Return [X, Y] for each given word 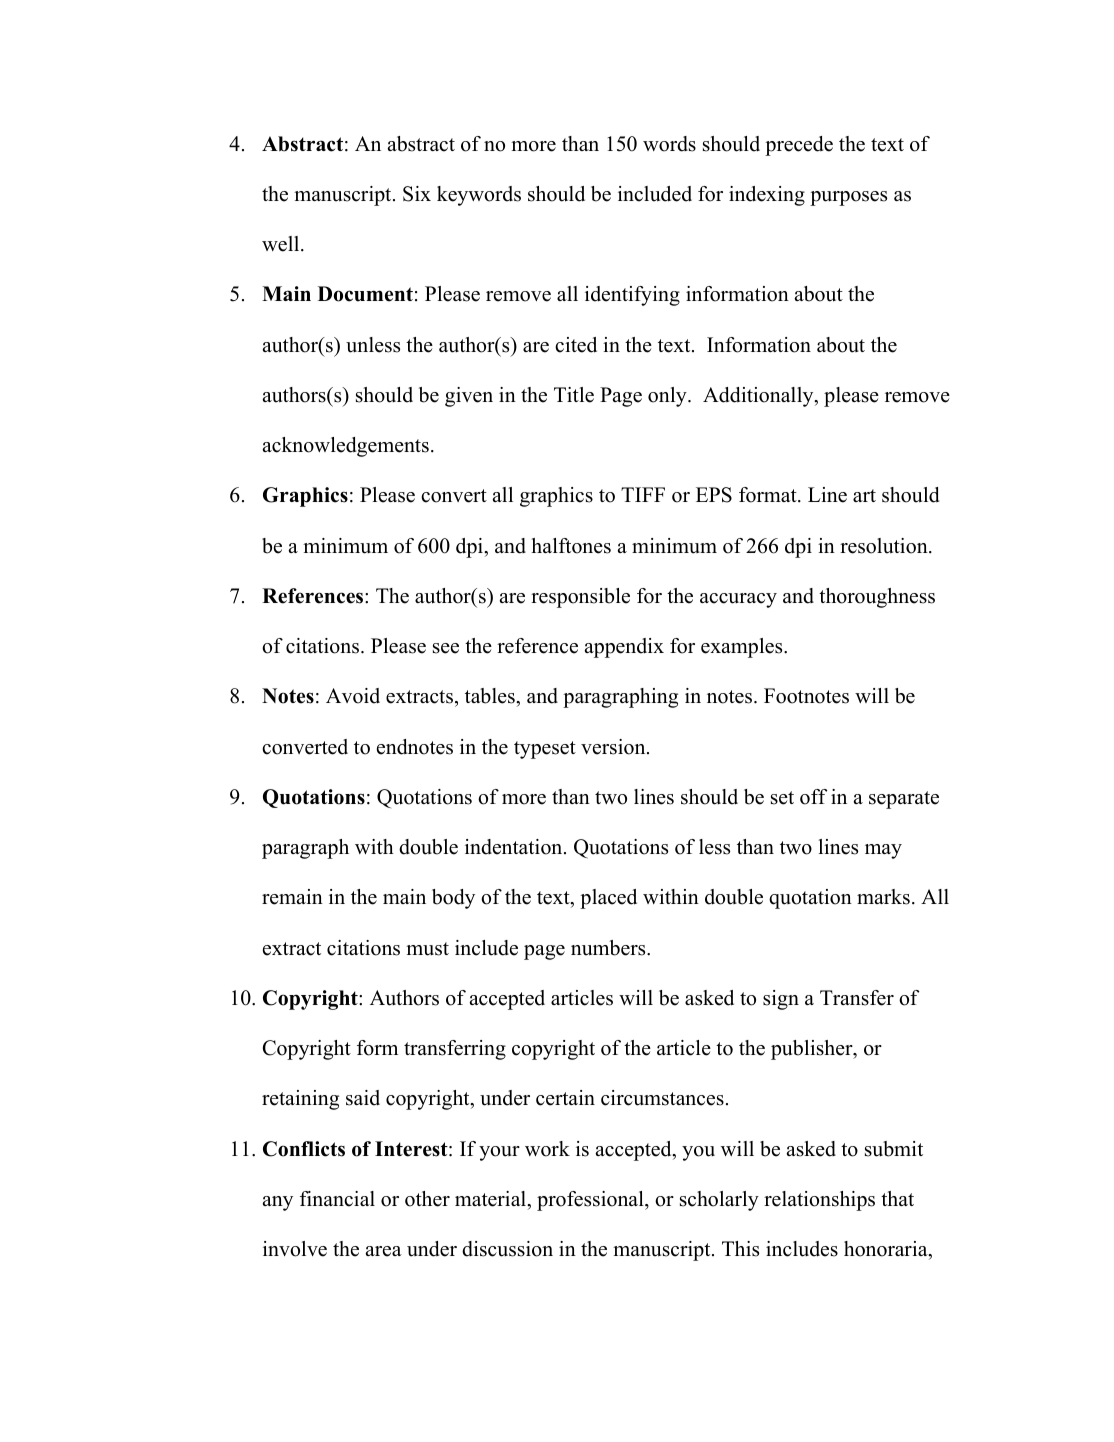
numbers [609, 948]
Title [574, 395]
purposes [848, 198]
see [446, 648]
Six [417, 194]
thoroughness [877, 598]
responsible [580, 598]
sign [781, 1000]
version [614, 747]
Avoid [353, 696]
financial [337, 1199]
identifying [632, 296]
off [813, 797]
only [668, 397]
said [363, 1098]
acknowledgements [346, 447]
